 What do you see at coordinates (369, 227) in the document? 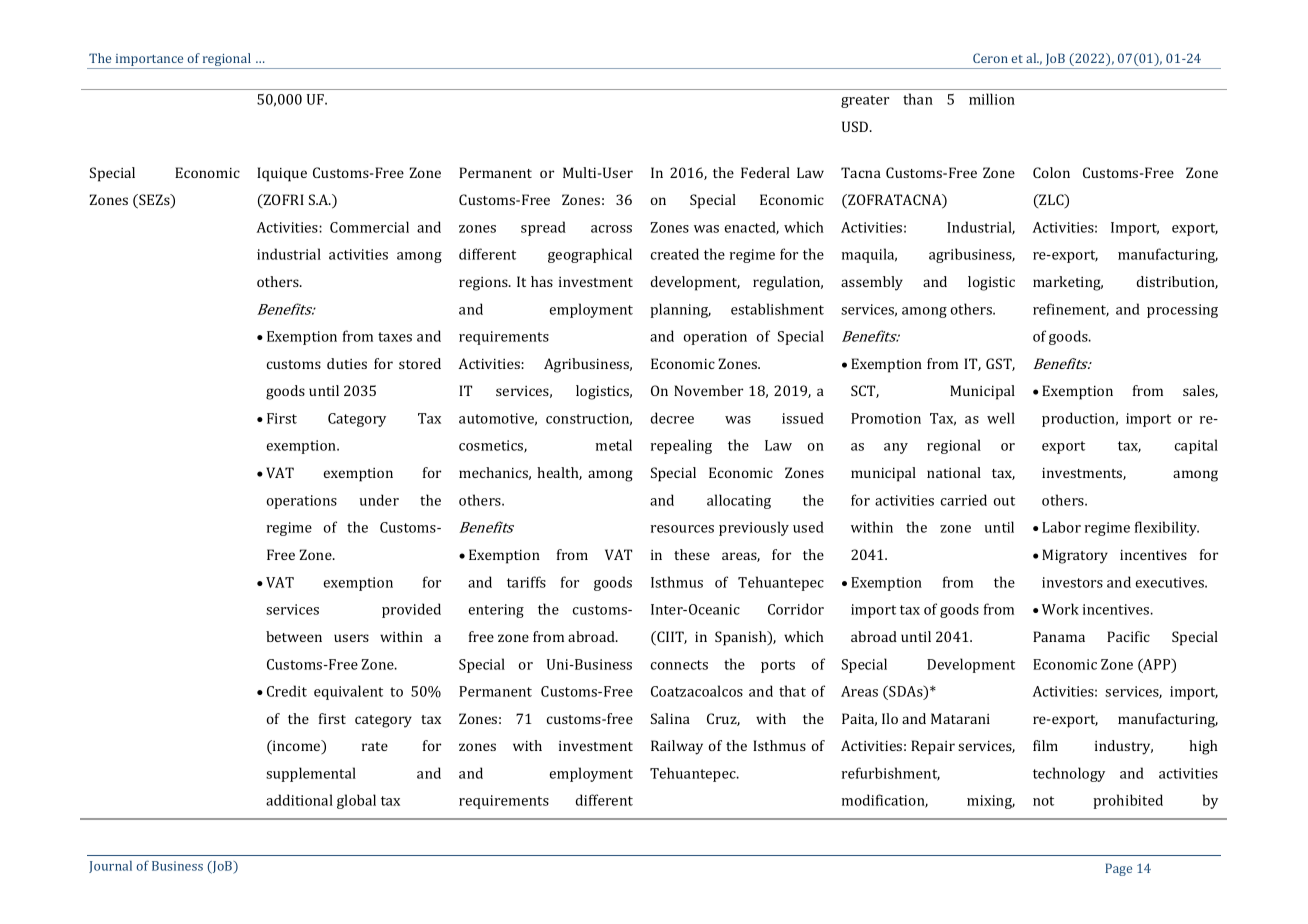
I see `Commercial` at bounding box center [369, 227].
